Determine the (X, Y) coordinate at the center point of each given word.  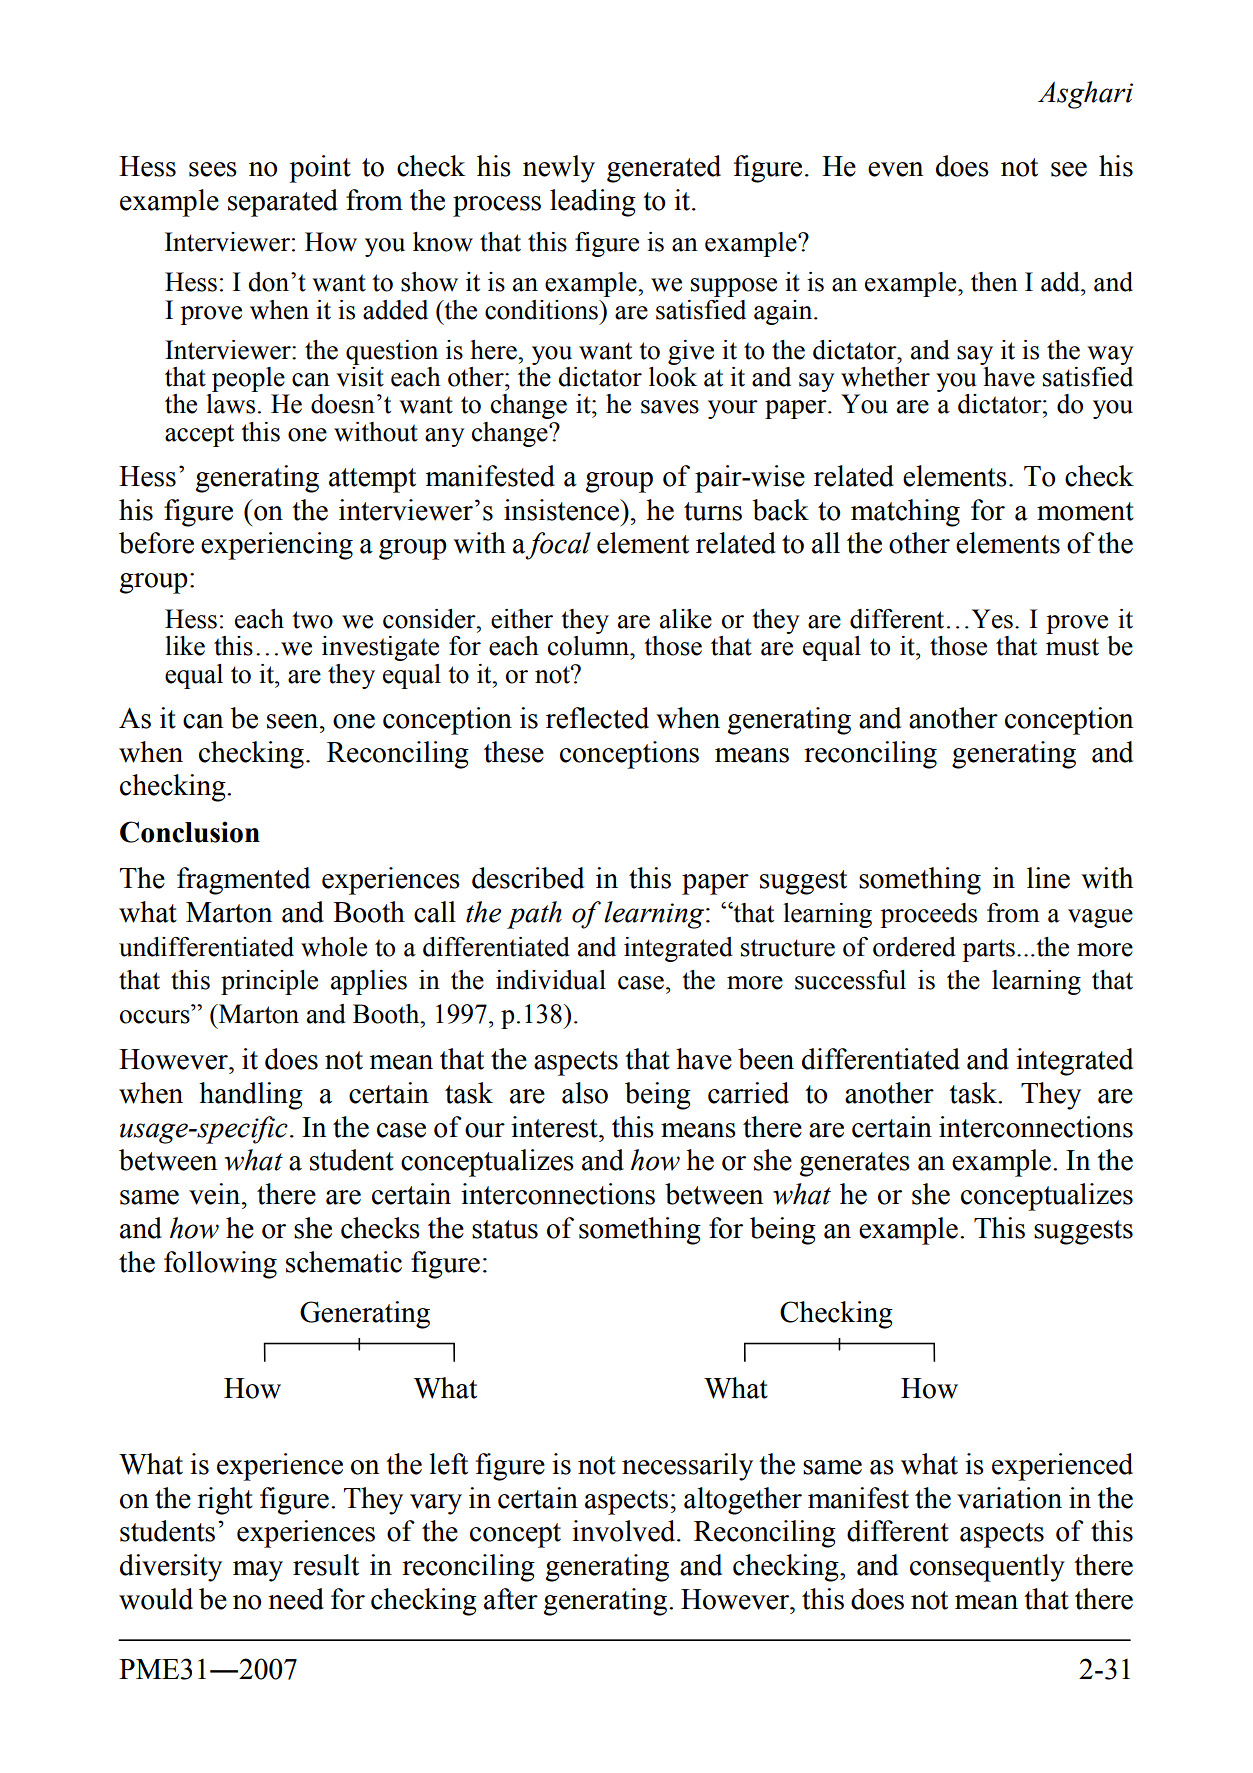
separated (283, 203)
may (258, 1571)
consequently (987, 1568)
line (1048, 878)
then (994, 282)
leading (593, 203)
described (528, 878)
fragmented (243, 881)
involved (625, 1531)
